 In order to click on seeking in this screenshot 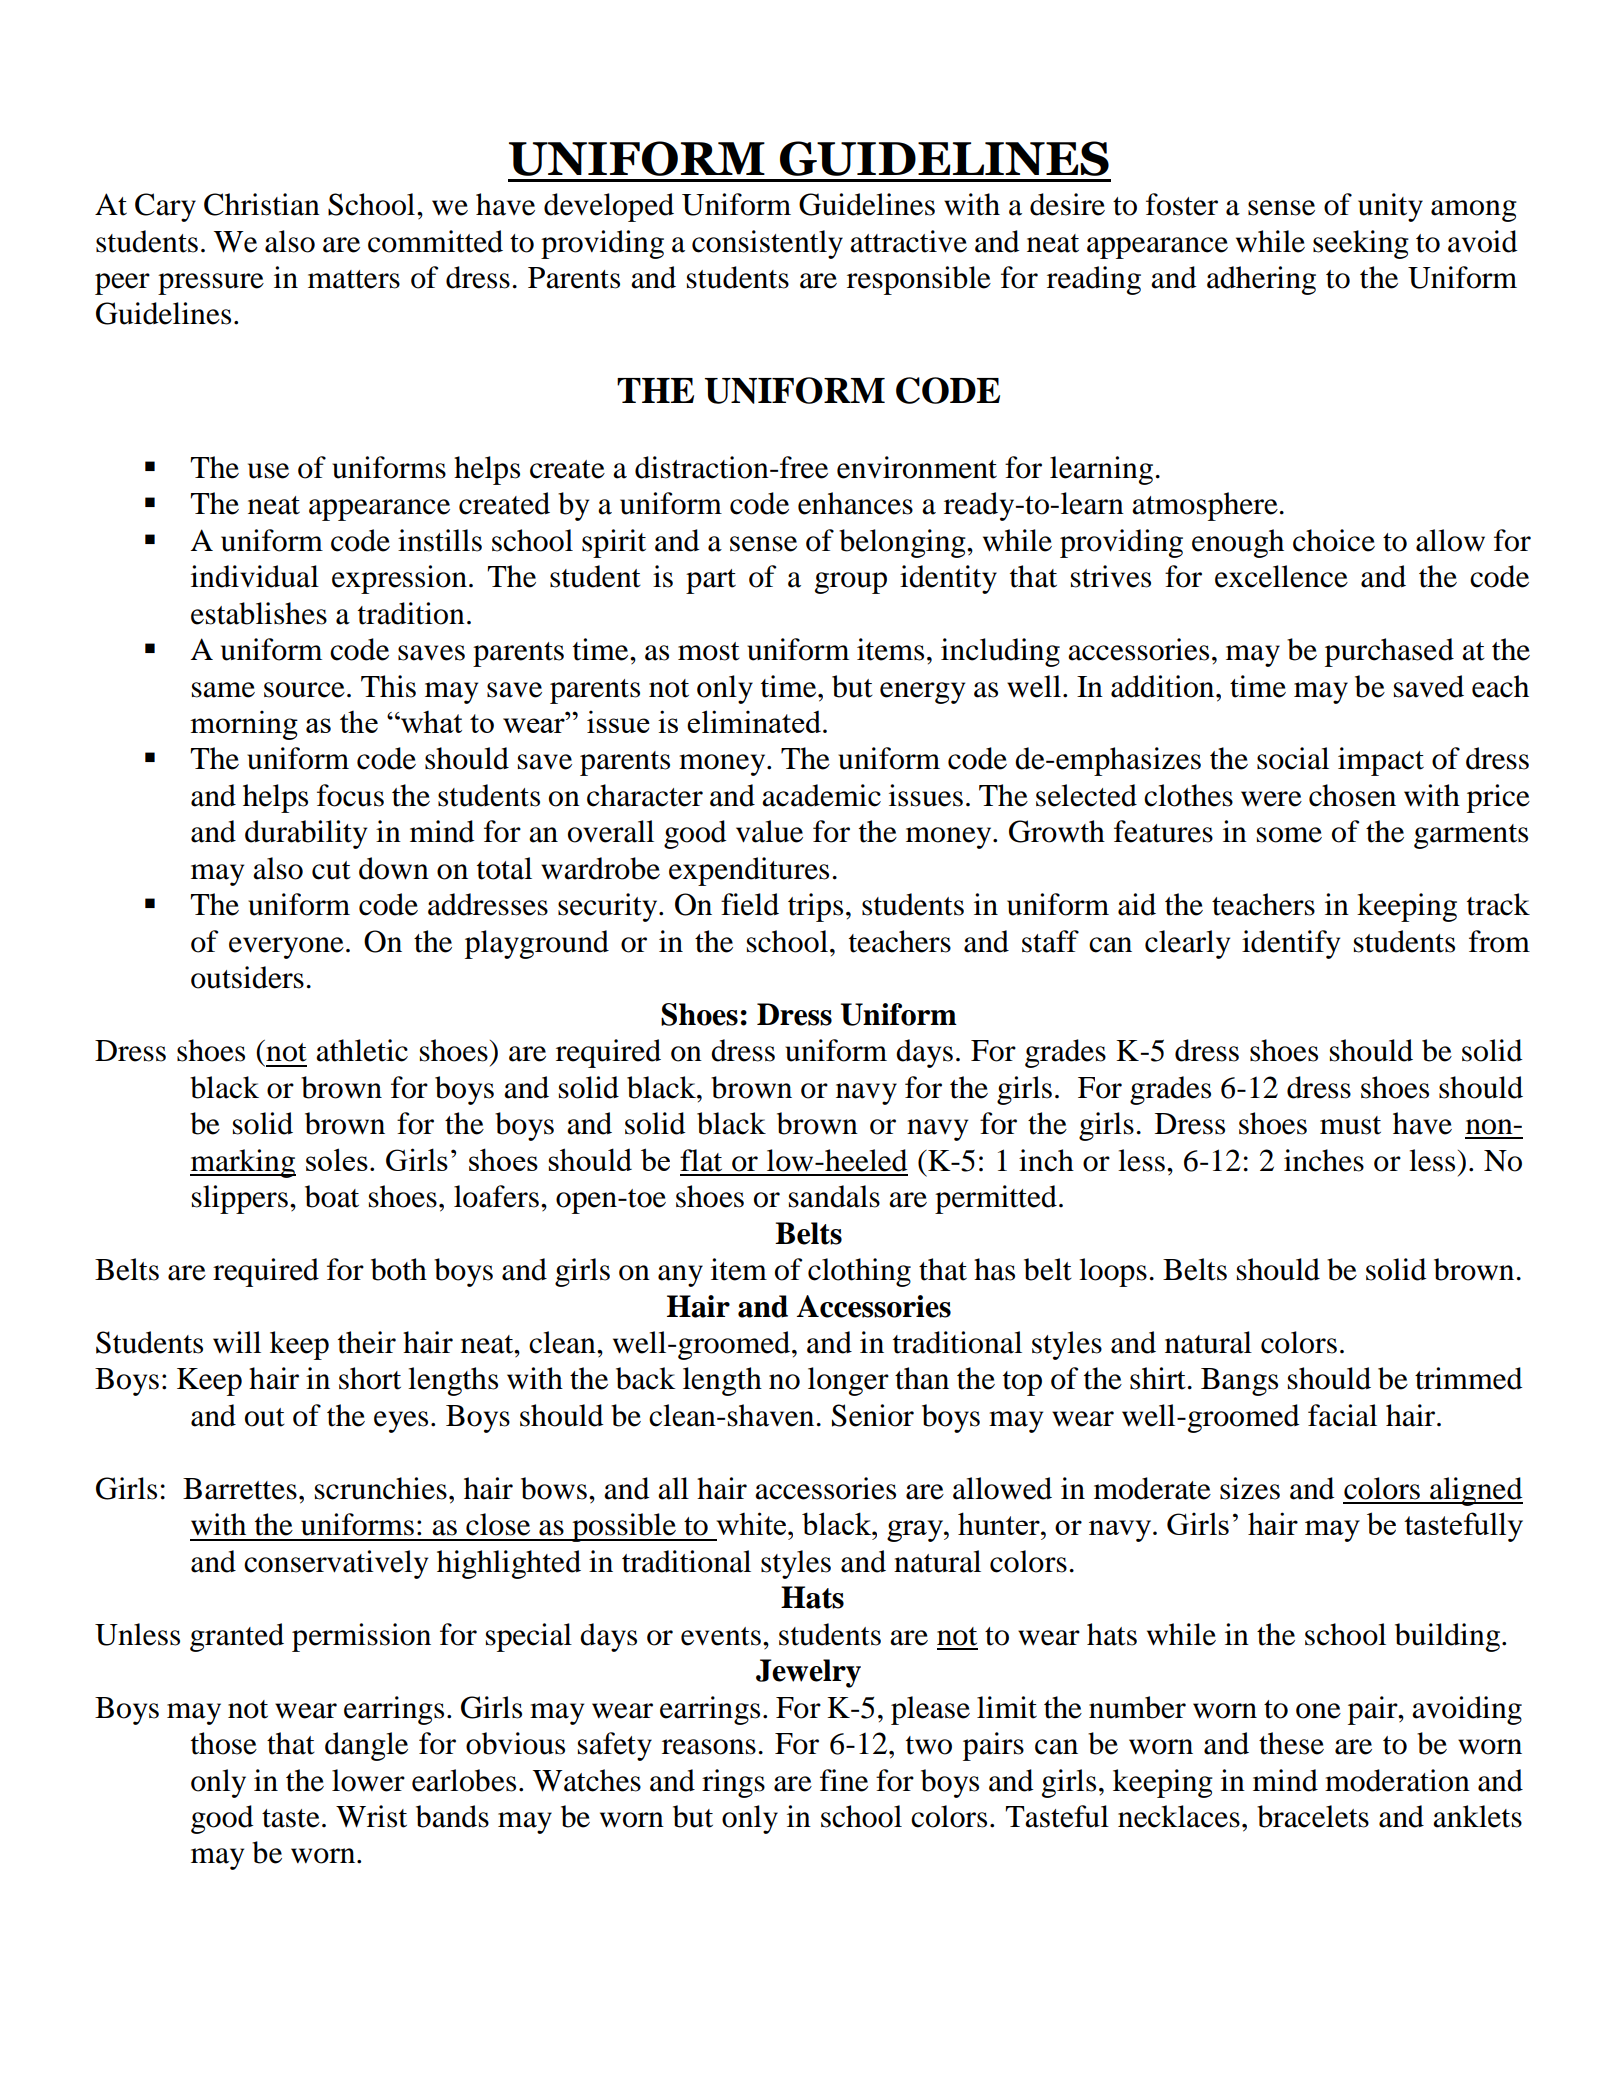, I will do `click(1361, 244)`.
